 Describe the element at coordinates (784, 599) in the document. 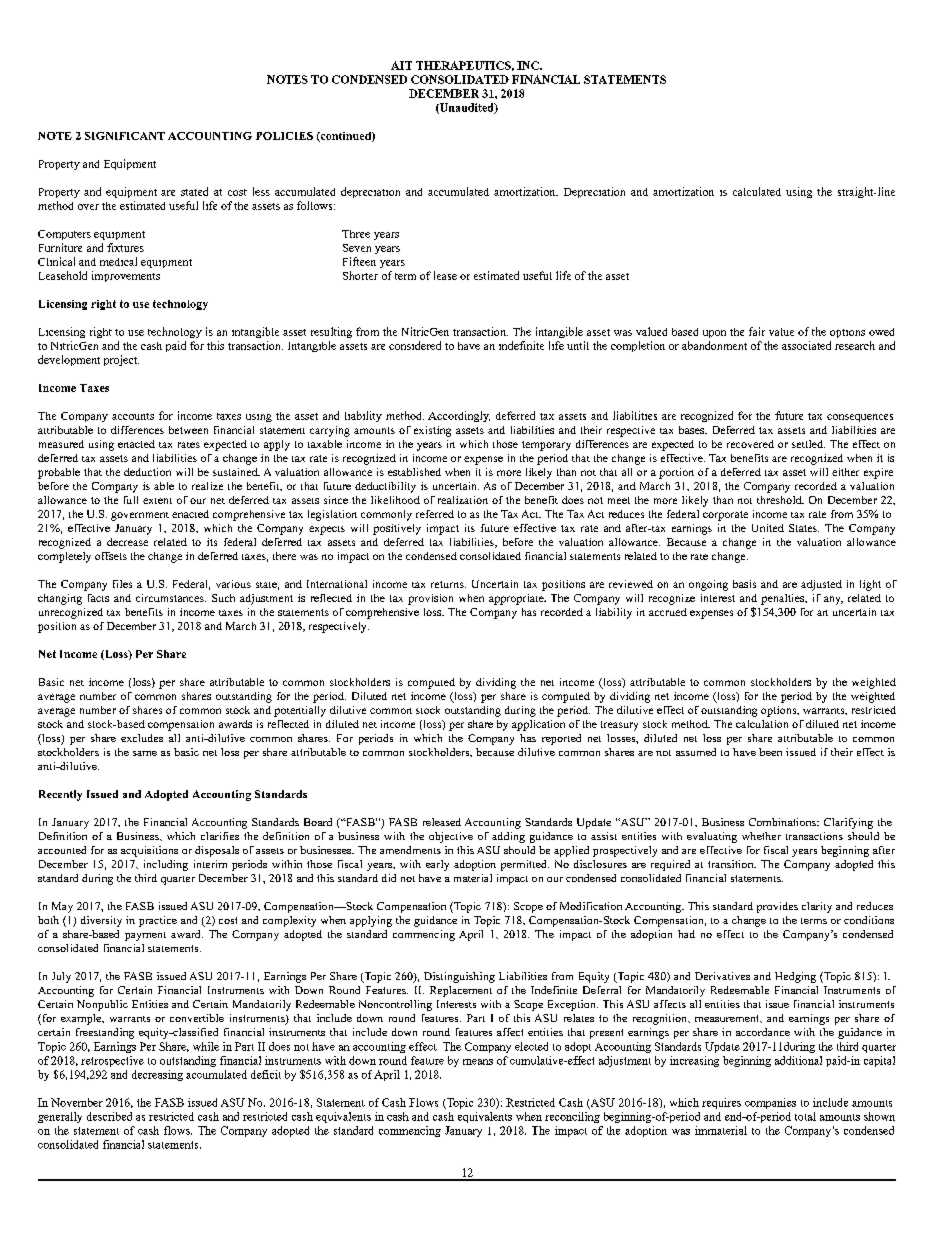

I see `penalties` at that location.
